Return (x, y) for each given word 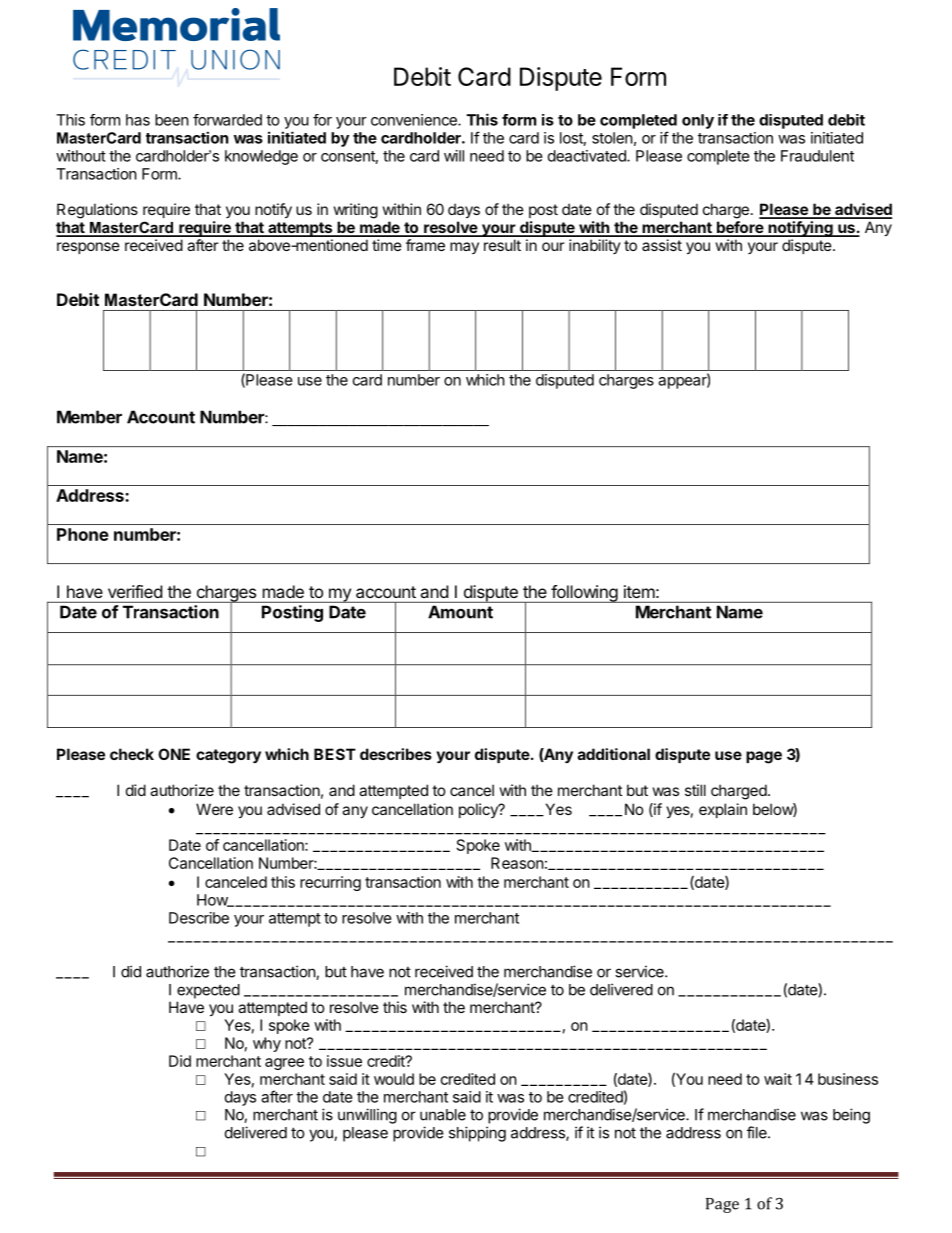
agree (284, 1064)
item (639, 591)
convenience (415, 120)
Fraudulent (817, 156)
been (172, 120)
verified (135, 591)
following (584, 594)
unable (443, 1115)
